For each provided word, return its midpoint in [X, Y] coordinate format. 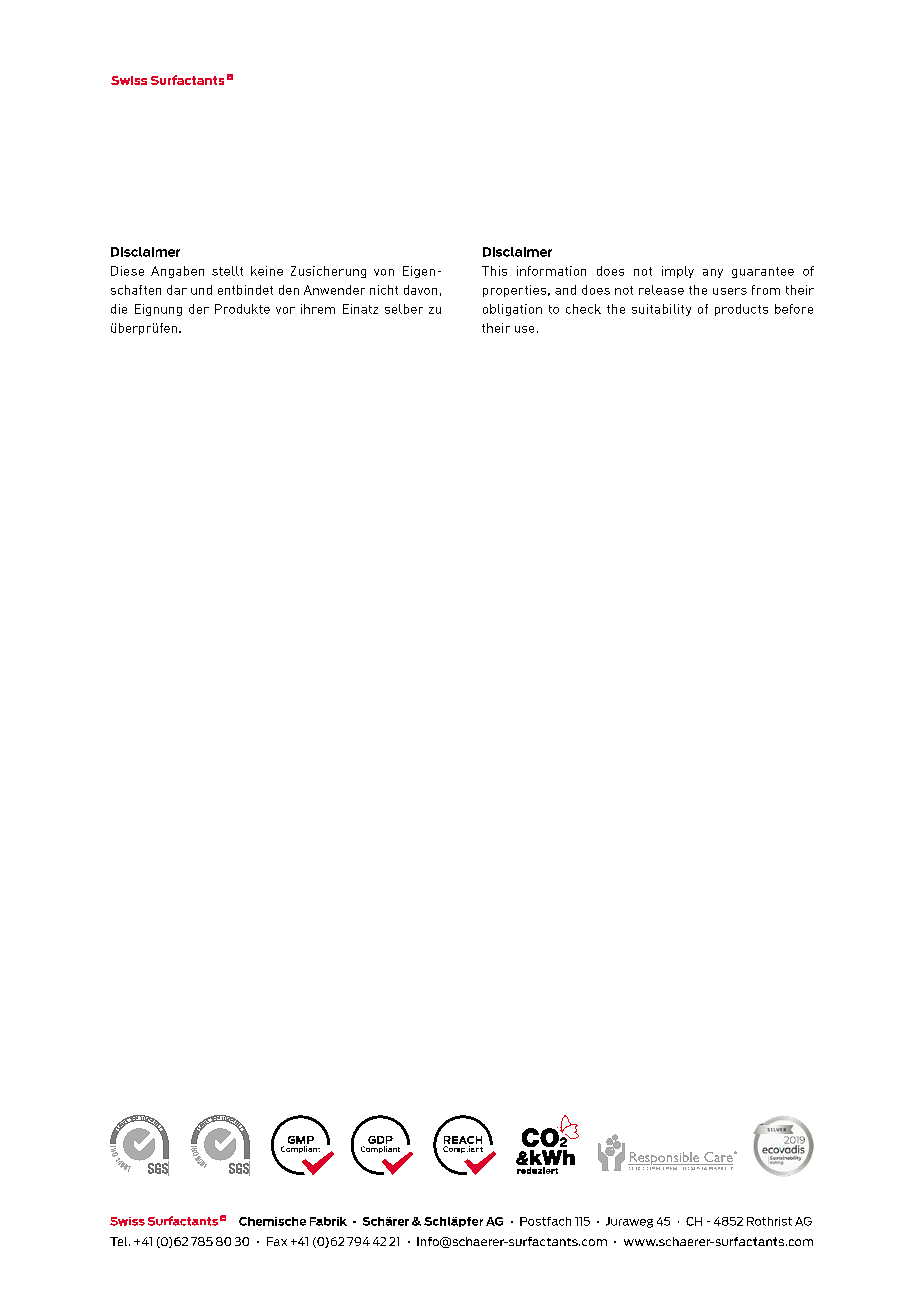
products [741, 310]
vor [285, 310]
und [201, 290]
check [583, 309]
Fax [277, 1241]
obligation [512, 310]
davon [420, 290]
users [730, 291]
